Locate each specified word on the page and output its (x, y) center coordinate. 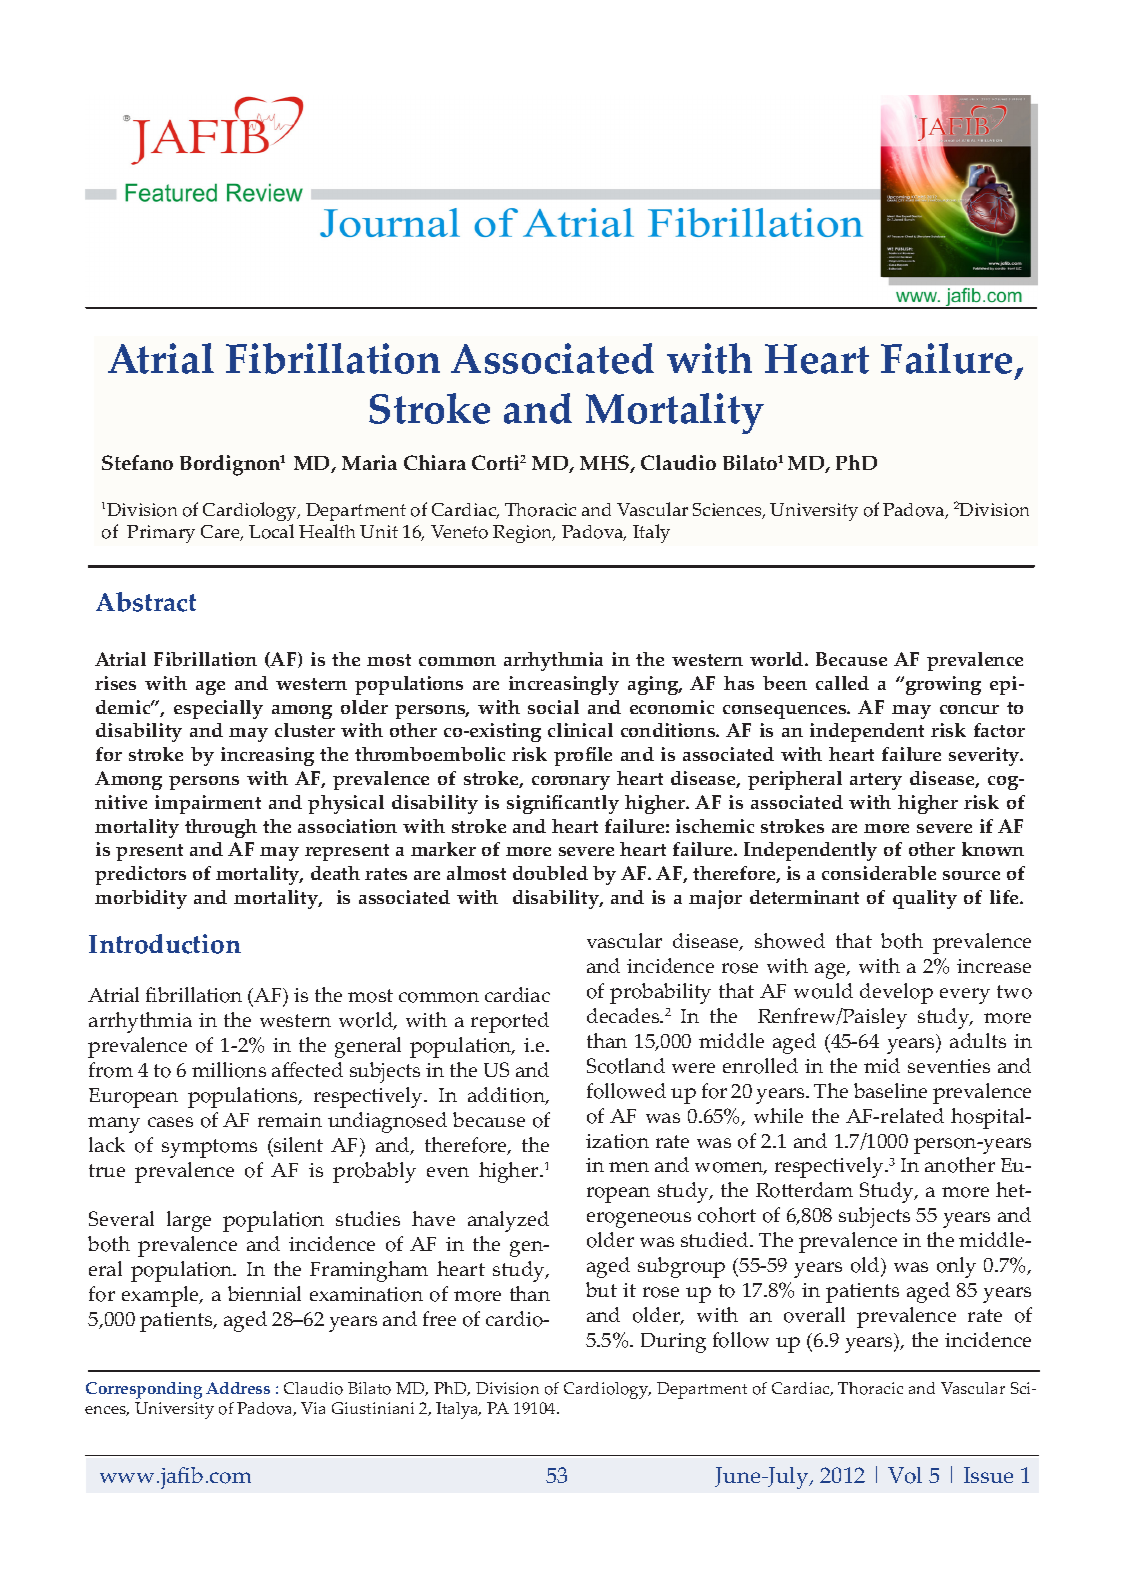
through (221, 828)
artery (876, 781)
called (842, 683)
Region (524, 534)
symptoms (209, 1148)
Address (238, 1388)
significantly (563, 804)
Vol (905, 1475)
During (673, 1343)
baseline (890, 1090)
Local (271, 531)
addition (508, 1096)
